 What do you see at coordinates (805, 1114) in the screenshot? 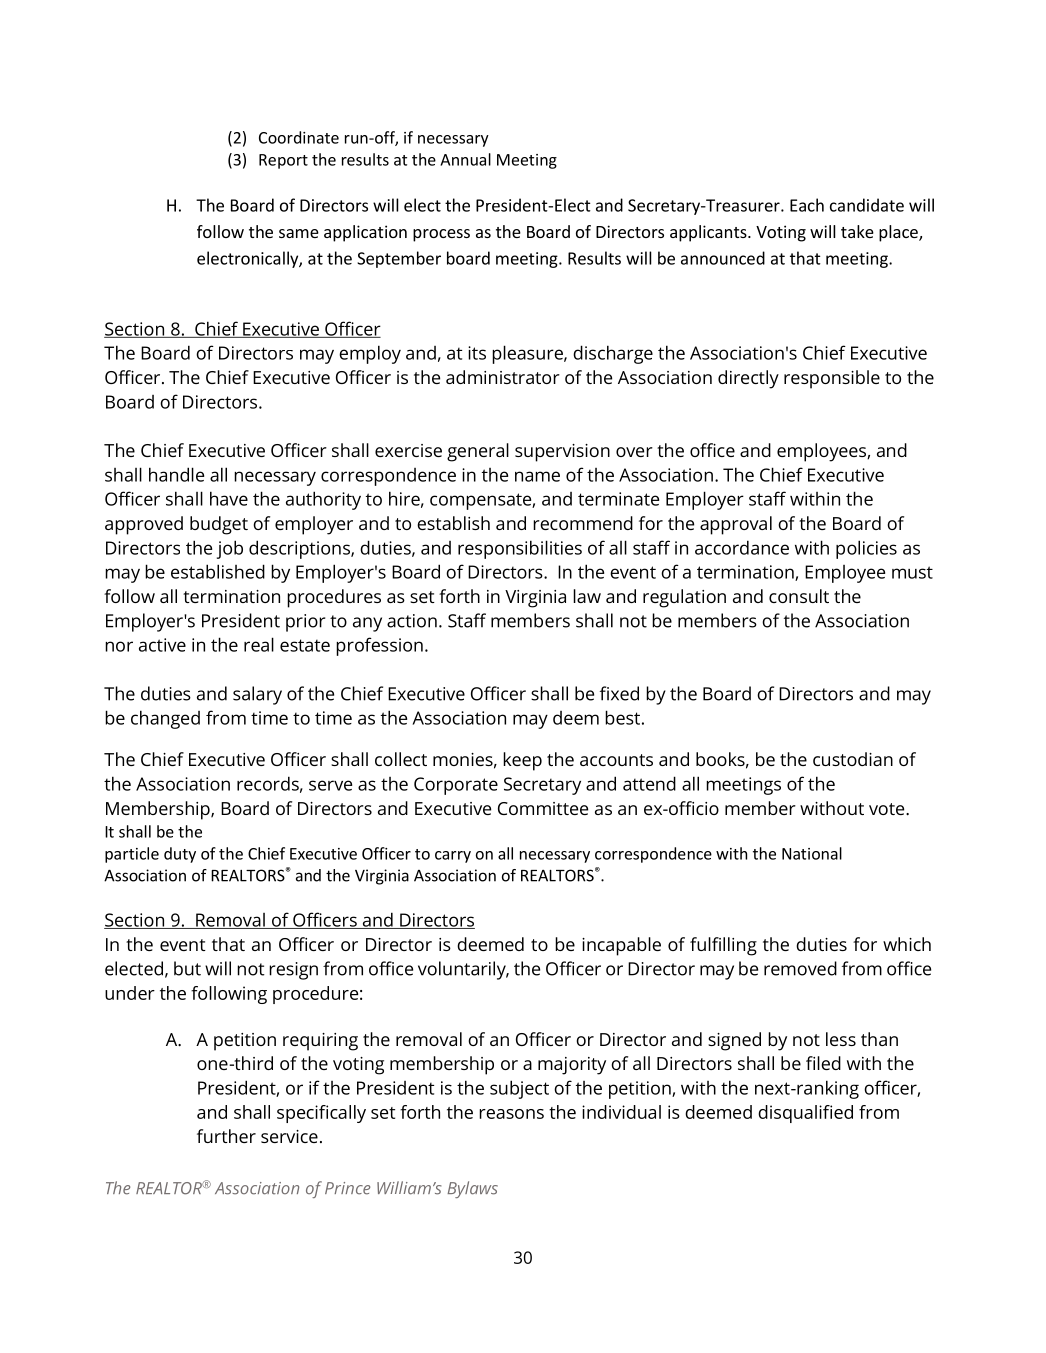
I see `disqualified` at bounding box center [805, 1114].
